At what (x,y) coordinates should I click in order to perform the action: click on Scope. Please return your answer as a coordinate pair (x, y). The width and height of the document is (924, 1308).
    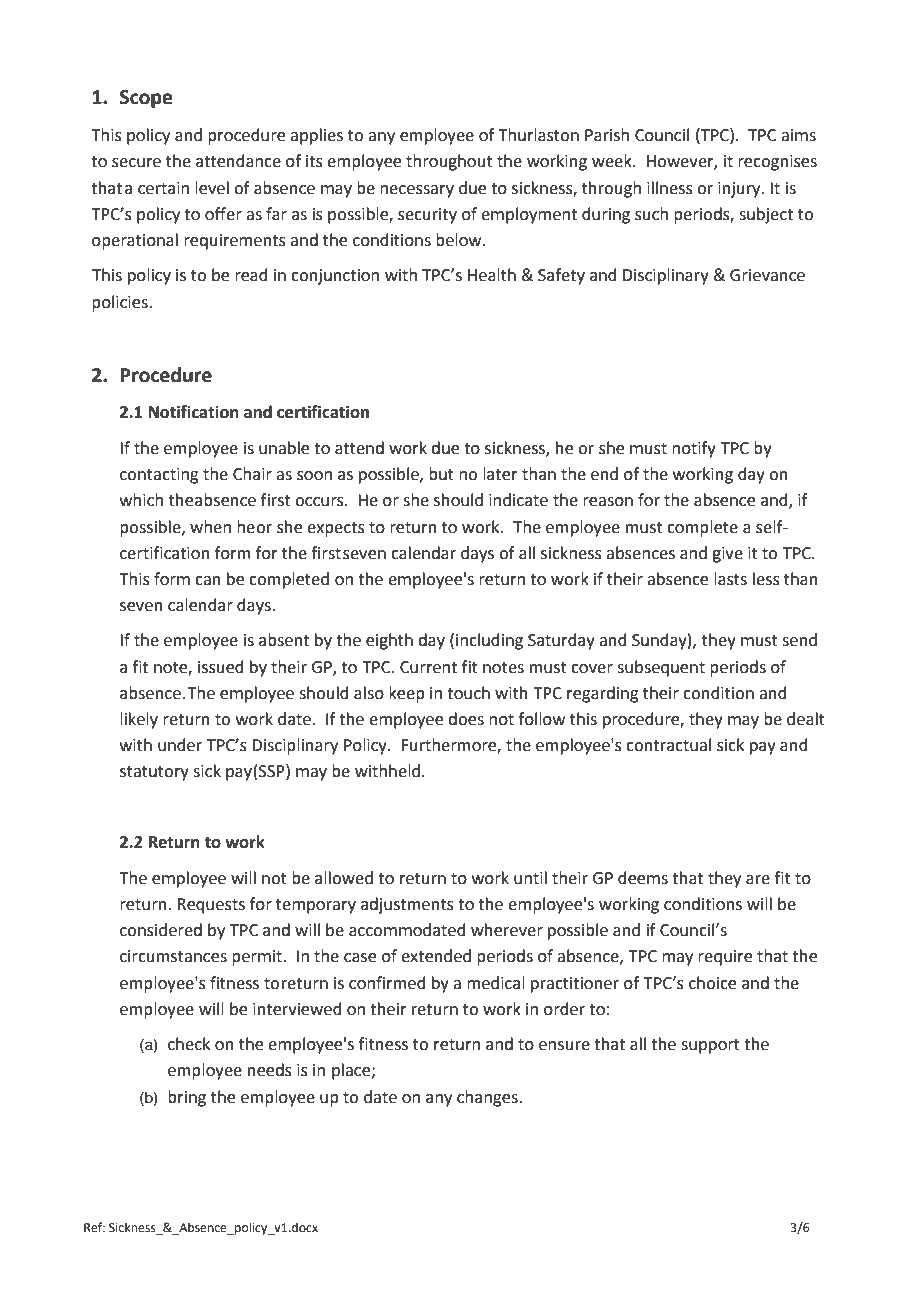
    Looking at the image, I should click on (146, 99).
